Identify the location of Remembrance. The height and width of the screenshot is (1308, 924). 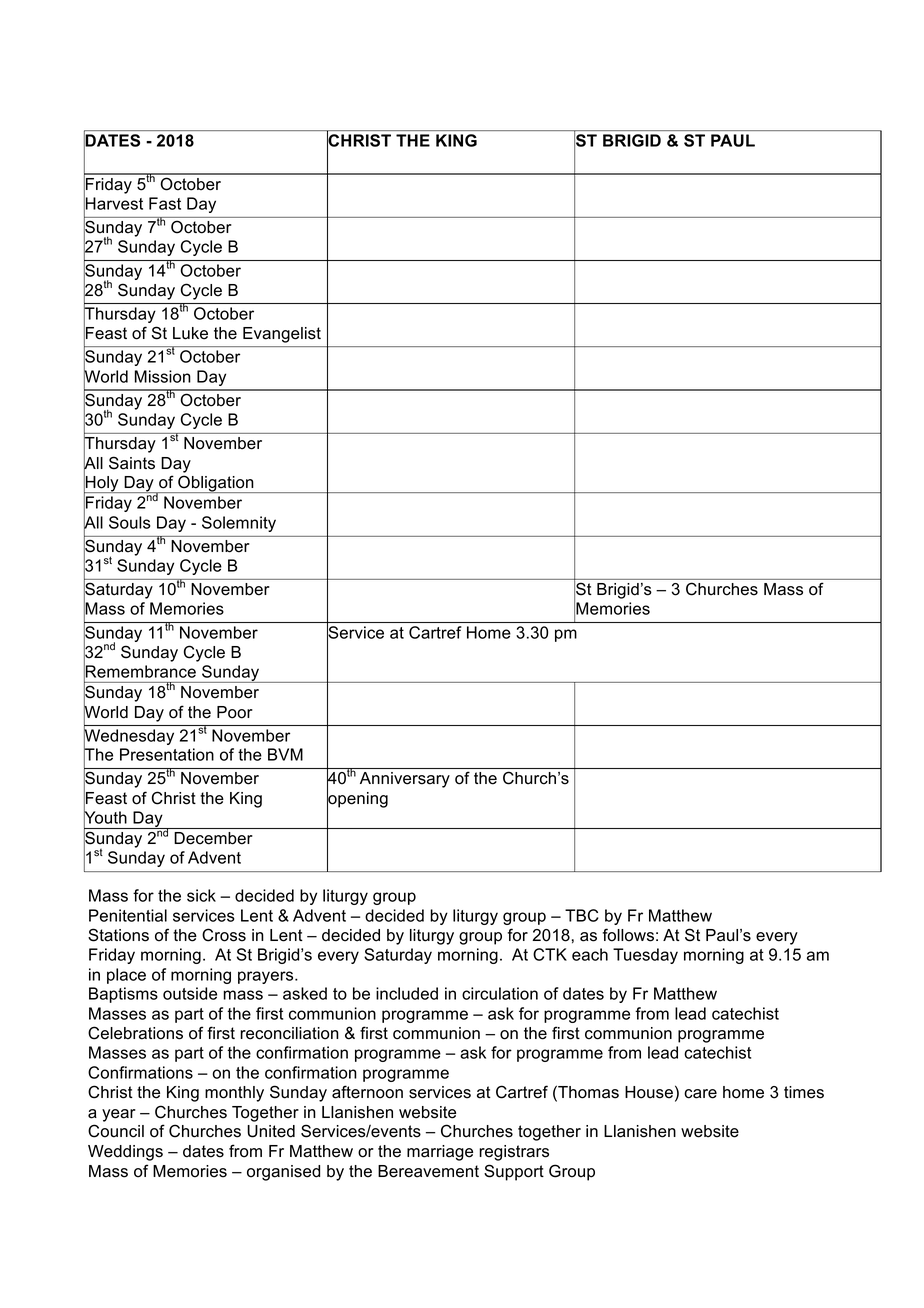
(140, 671).
